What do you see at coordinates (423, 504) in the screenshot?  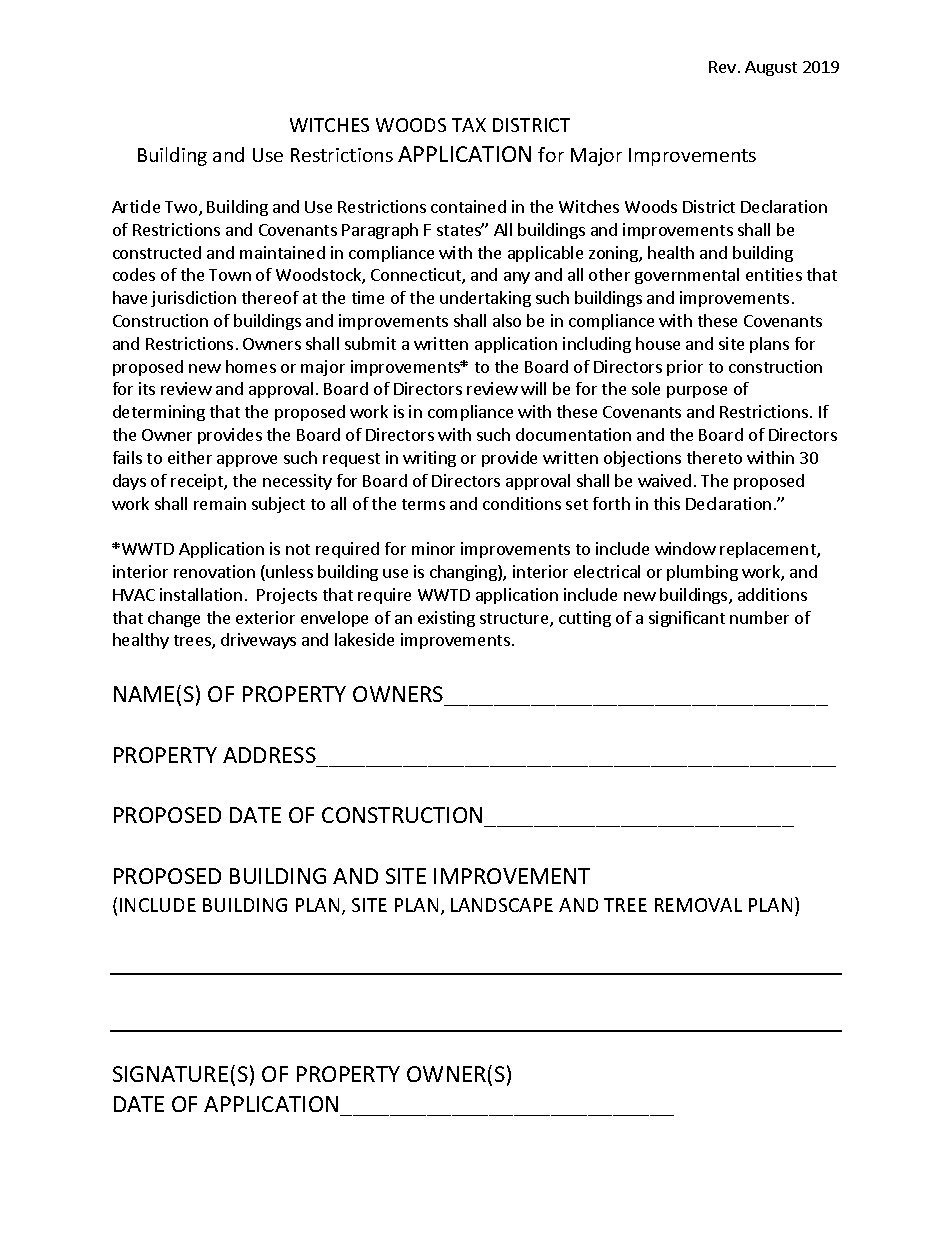 I see `terms` at bounding box center [423, 504].
